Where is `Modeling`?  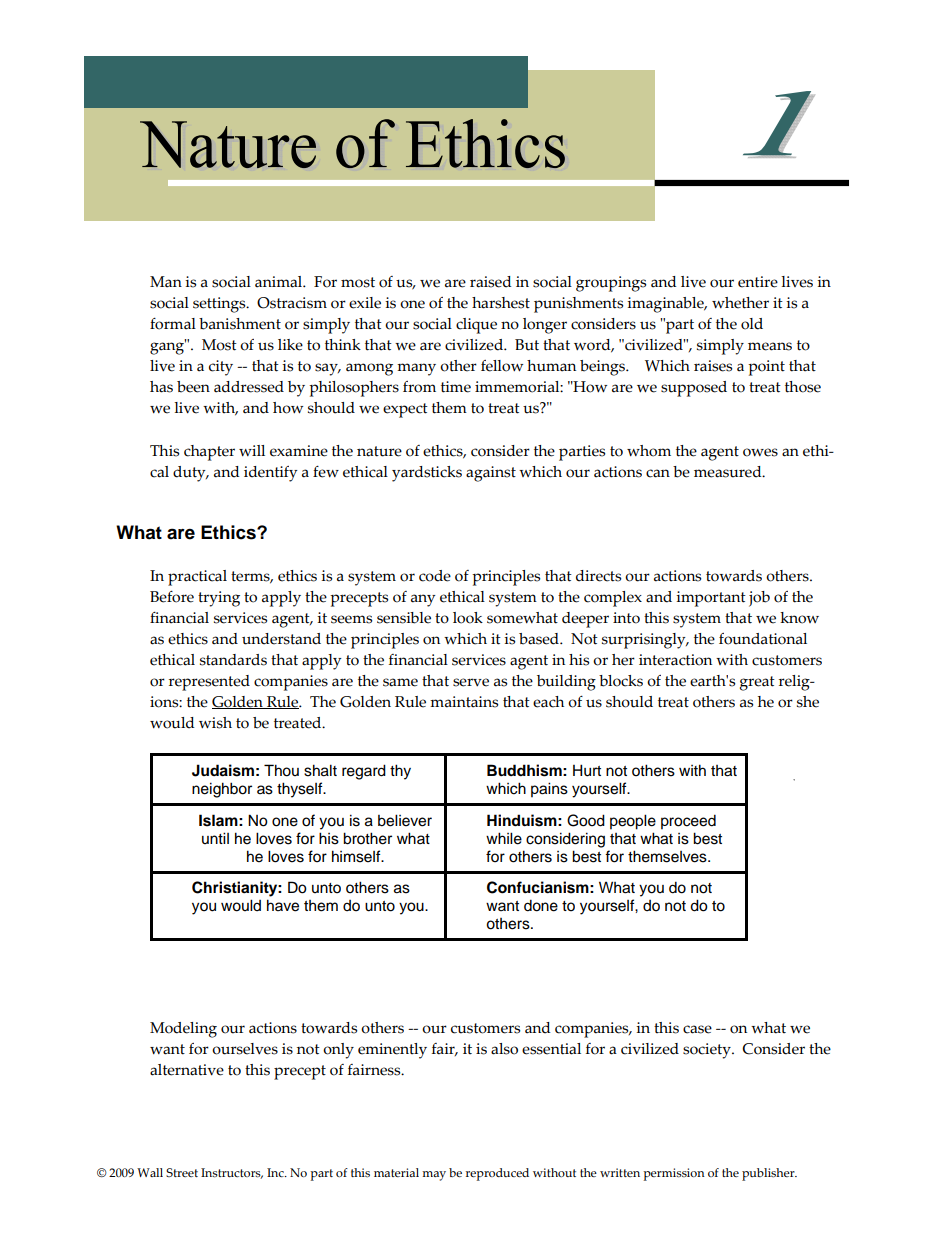 Modeling is located at coordinates (183, 1030).
